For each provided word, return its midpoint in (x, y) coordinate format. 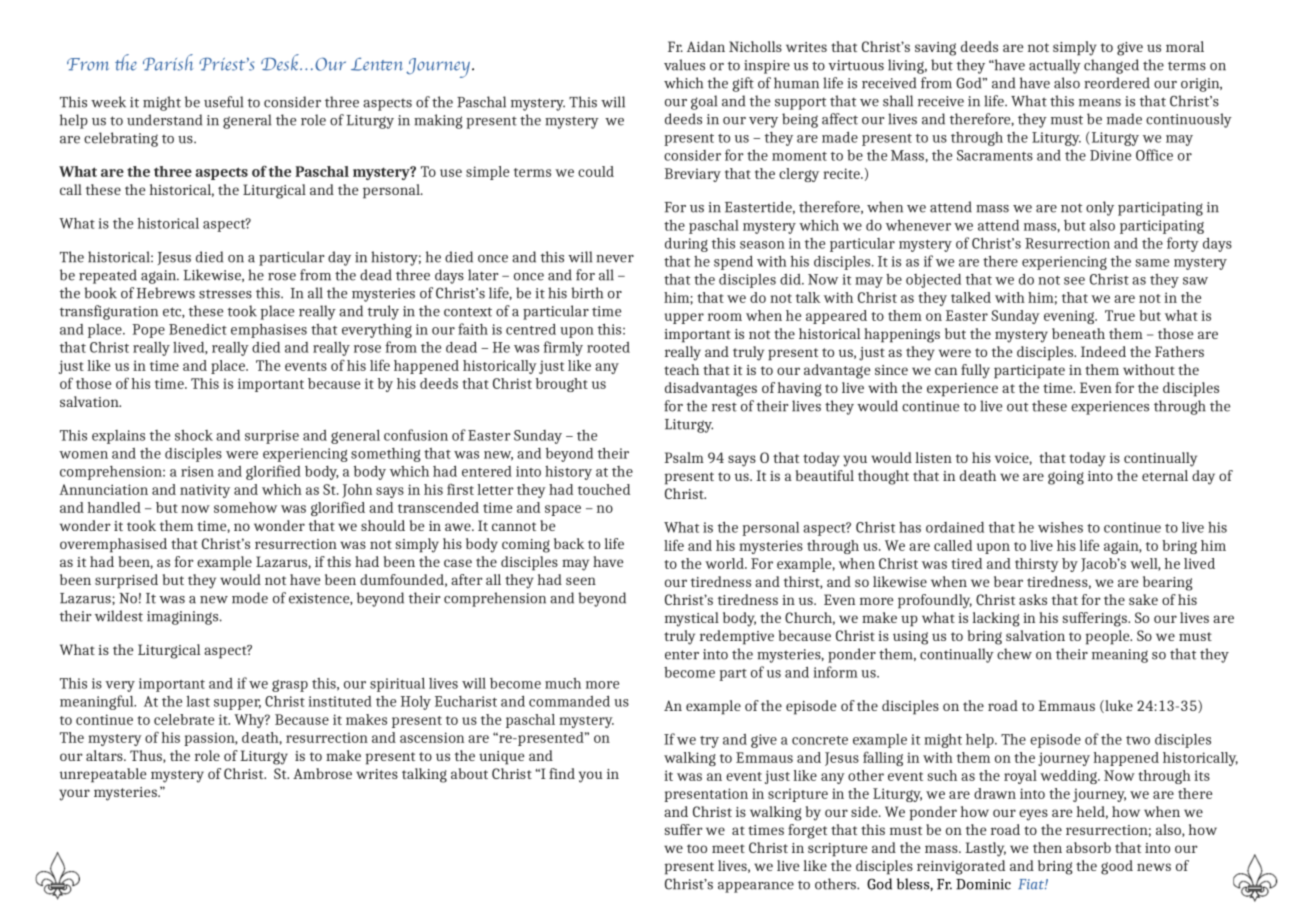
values (684, 65)
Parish (168, 62)
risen (197, 471)
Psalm (684, 457)
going (1066, 478)
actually (1055, 66)
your (74, 795)
